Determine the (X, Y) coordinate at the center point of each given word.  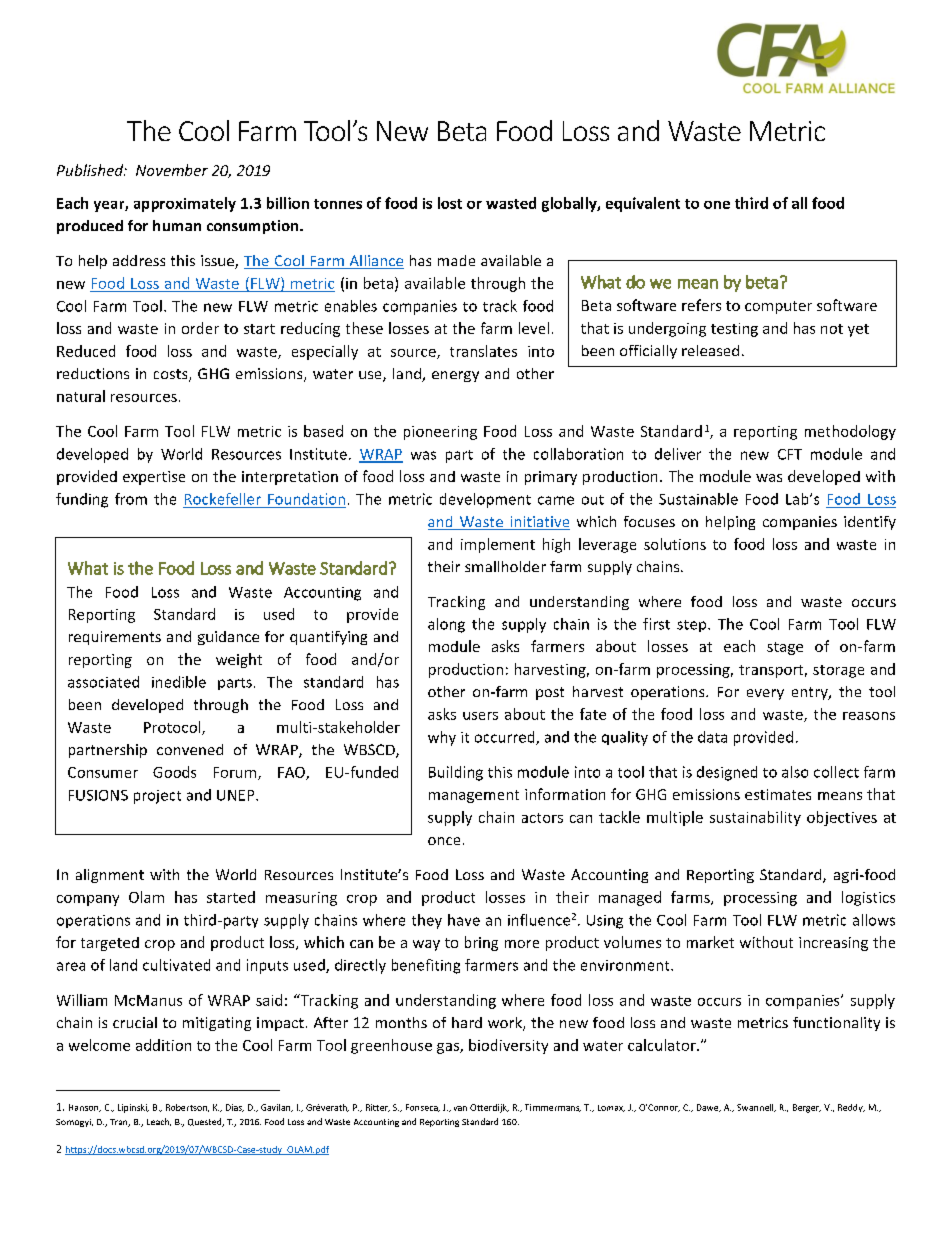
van (460, 1108)
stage (785, 648)
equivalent (643, 204)
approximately (185, 204)
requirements (115, 638)
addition (163, 1045)
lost (450, 203)
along (446, 625)
